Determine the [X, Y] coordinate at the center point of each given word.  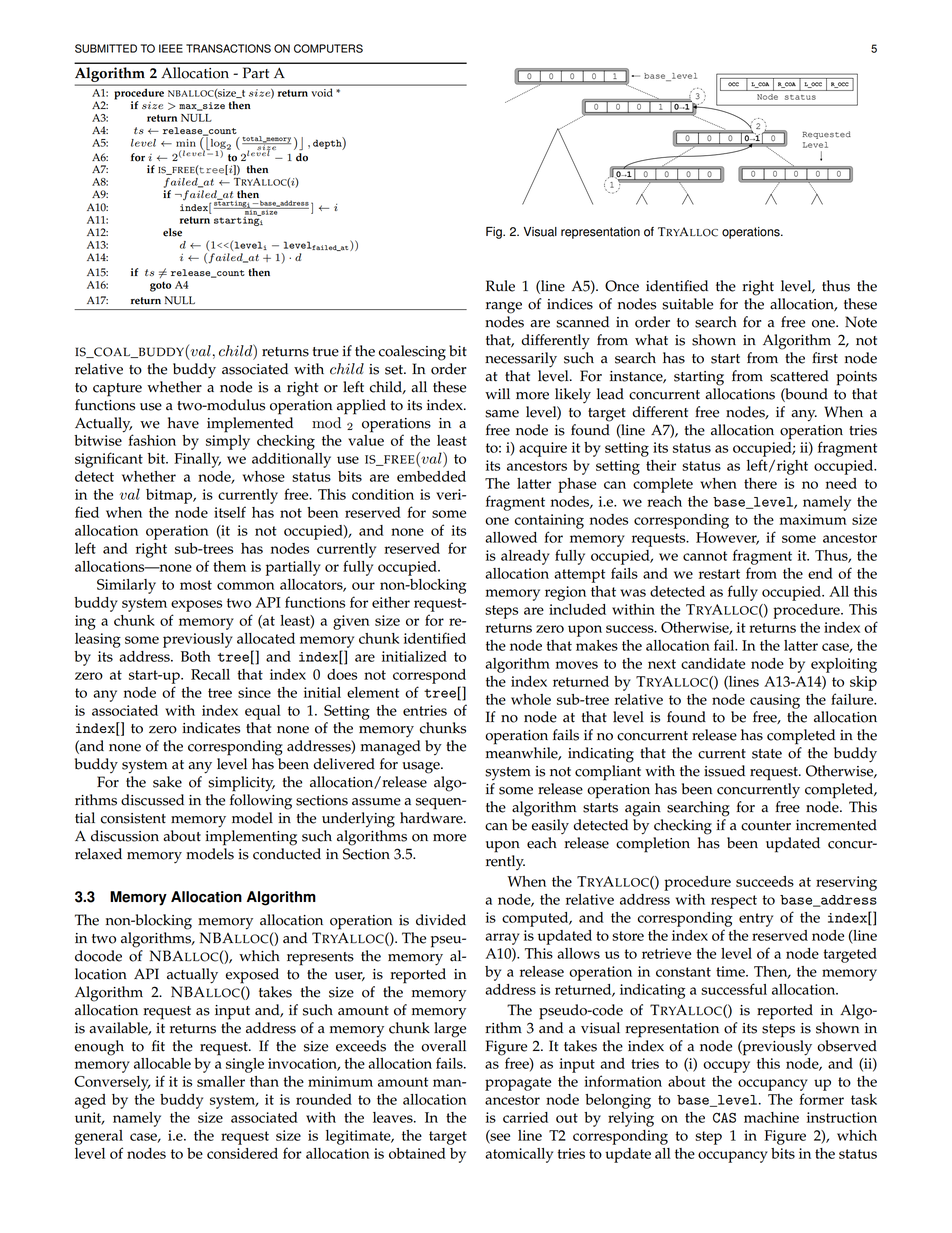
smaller [221, 1081]
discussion [125, 836]
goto [160, 286]
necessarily [521, 360]
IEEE [171, 48]
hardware [432, 818]
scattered [799, 376]
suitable [687, 304]
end [820, 573]
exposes [196, 606]
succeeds [765, 881]
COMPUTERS [328, 48]
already [525, 557]
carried [525, 1117]
